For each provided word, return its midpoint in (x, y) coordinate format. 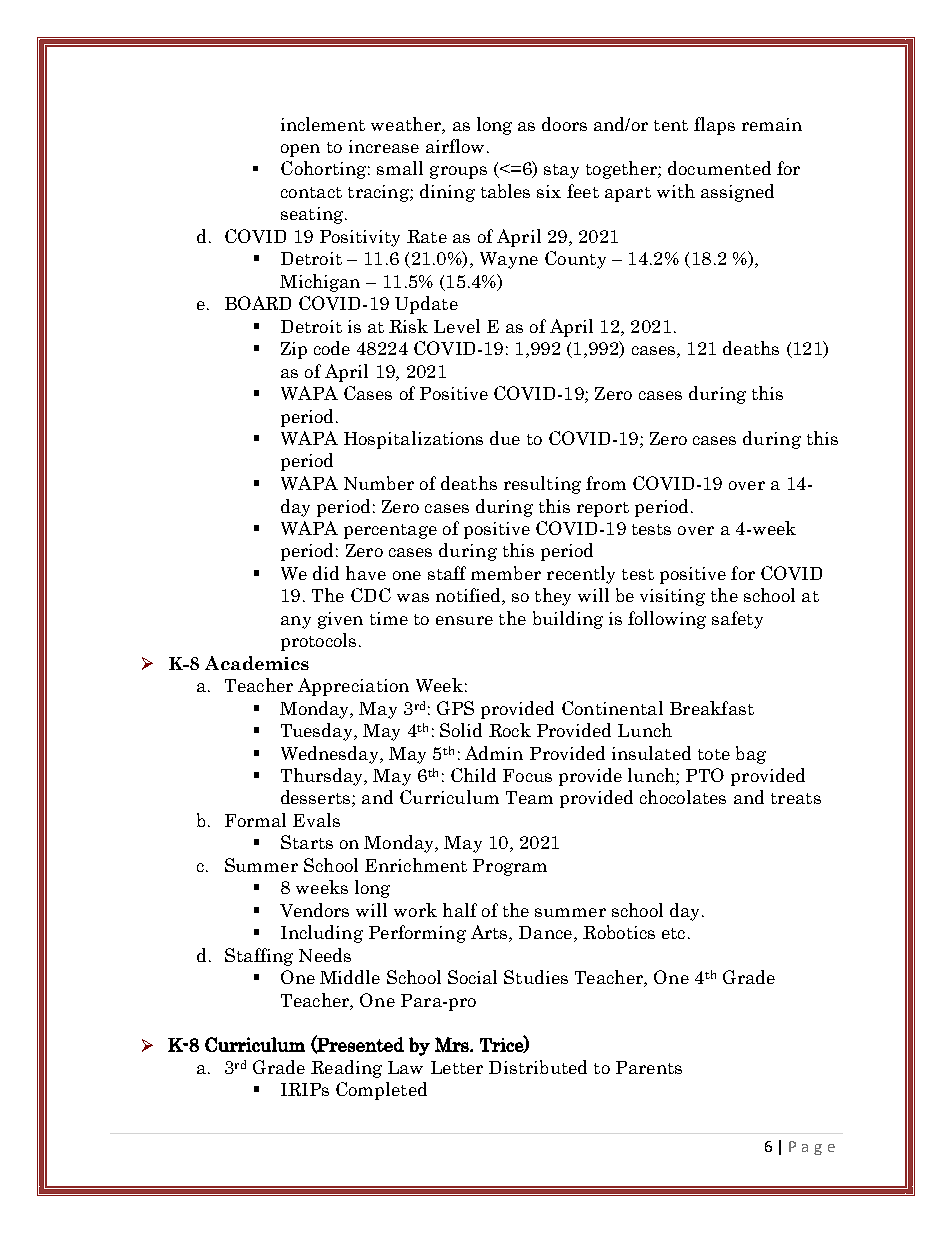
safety (737, 620)
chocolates (683, 797)
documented (719, 168)
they (553, 597)
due (505, 438)
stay (561, 171)
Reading (346, 1069)
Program (510, 867)
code (332, 348)
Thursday (323, 777)
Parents (649, 1067)
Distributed (538, 1067)
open (300, 150)
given (340, 620)
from (606, 483)
